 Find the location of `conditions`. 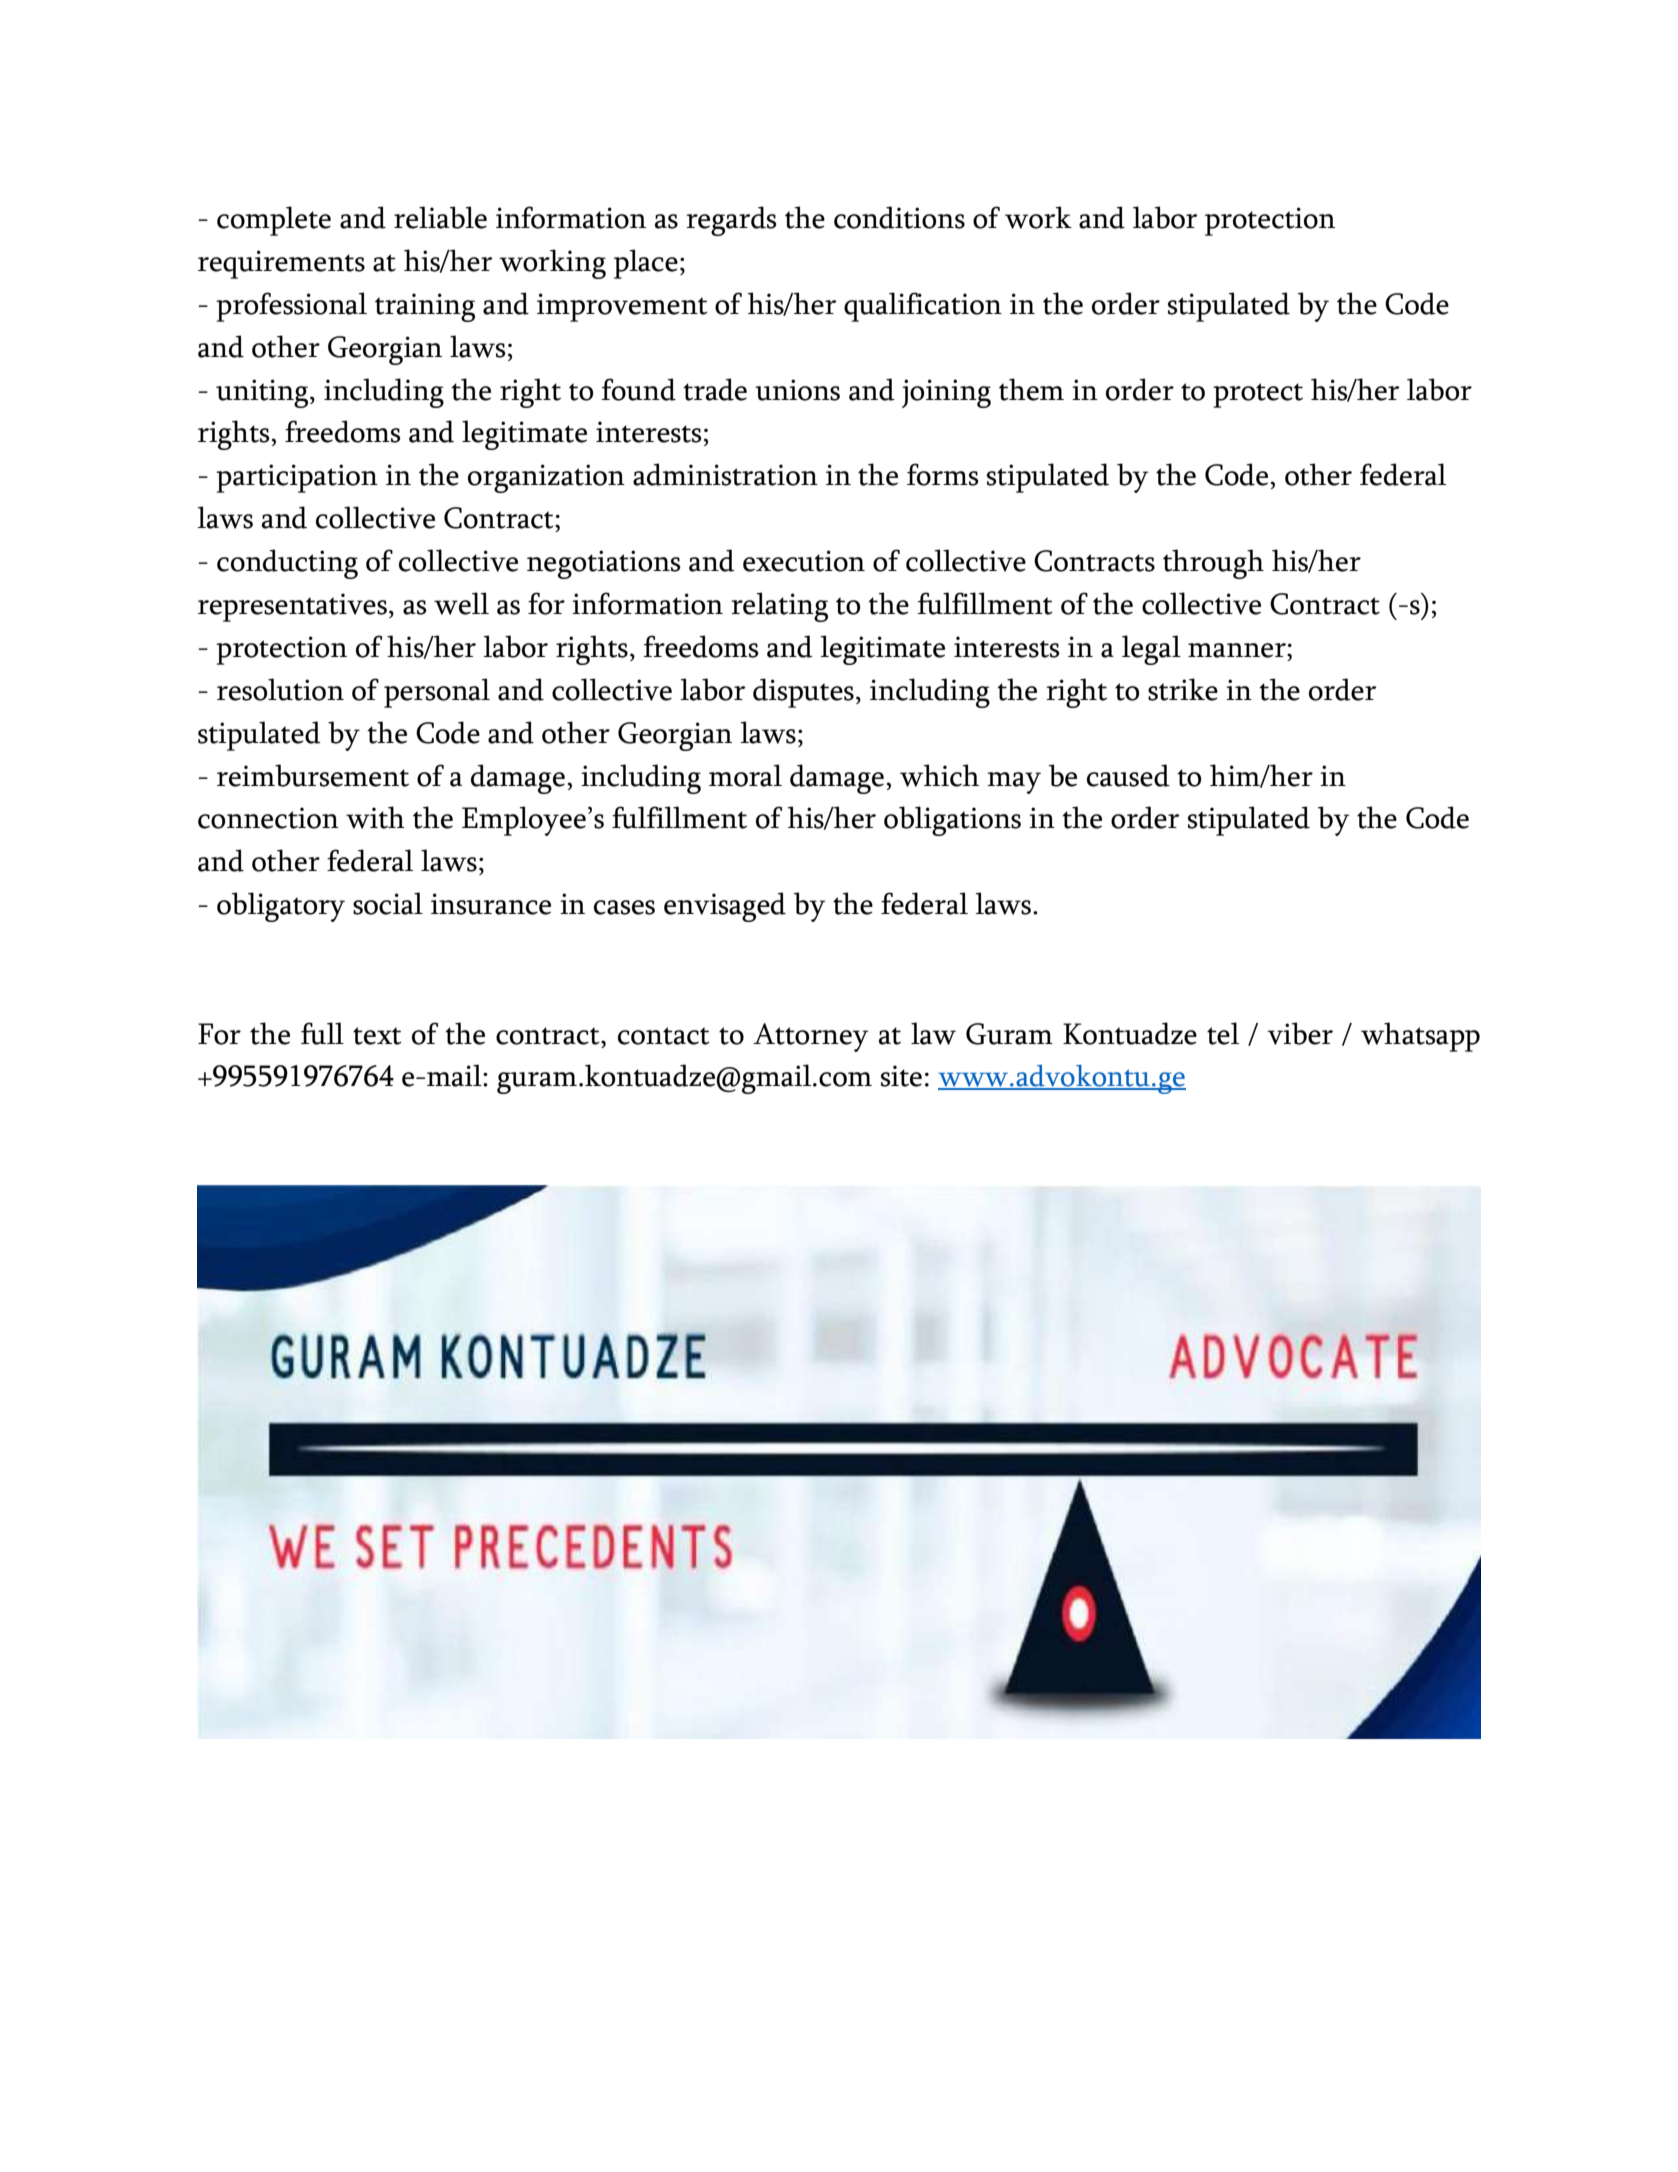

conditions is located at coordinates (899, 217).
